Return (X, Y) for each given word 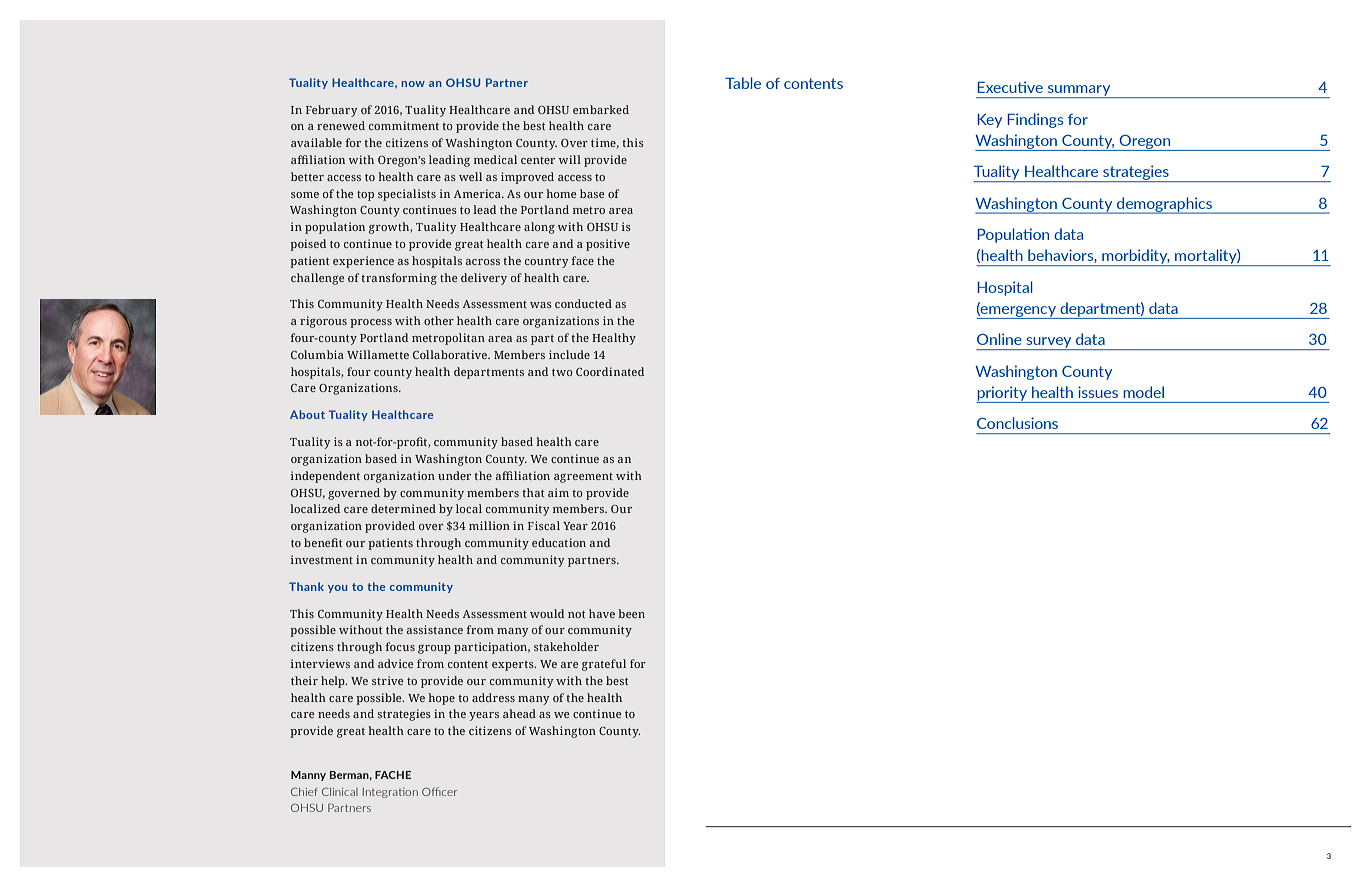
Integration (390, 793)
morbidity (1135, 257)
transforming (399, 279)
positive (608, 245)
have (602, 613)
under (454, 475)
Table (743, 83)
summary (1079, 91)
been (631, 613)
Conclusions (1017, 423)
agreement (583, 478)
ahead (519, 713)
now (413, 84)
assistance (435, 629)
